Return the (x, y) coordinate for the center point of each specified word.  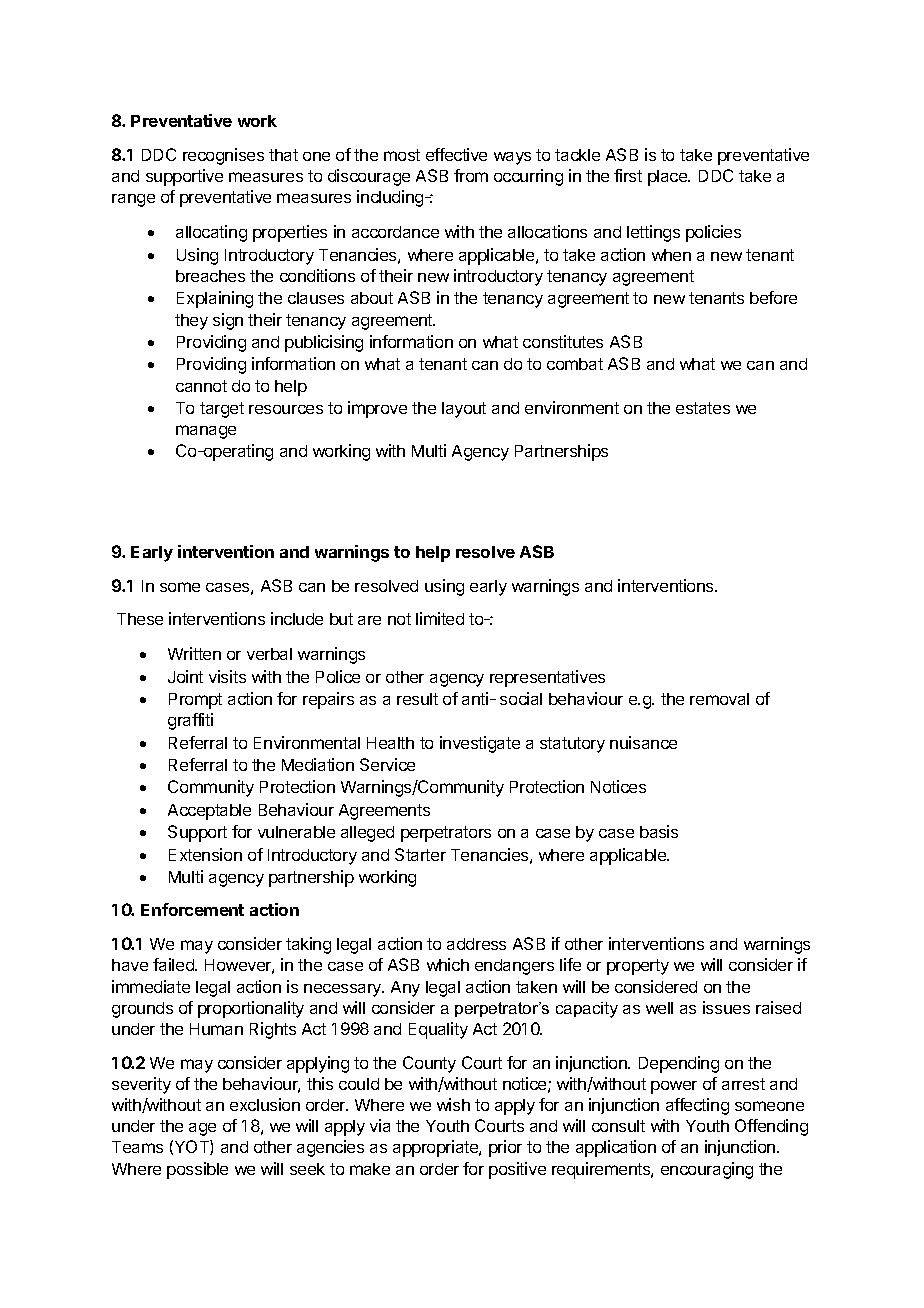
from (471, 175)
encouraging (707, 1170)
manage (206, 432)
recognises (223, 156)
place (669, 178)
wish (453, 1104)
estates (703, 408)
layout (464, 410)
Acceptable (209, 812)
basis (659, 831)
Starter (420, 854)
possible (197, 1170)
